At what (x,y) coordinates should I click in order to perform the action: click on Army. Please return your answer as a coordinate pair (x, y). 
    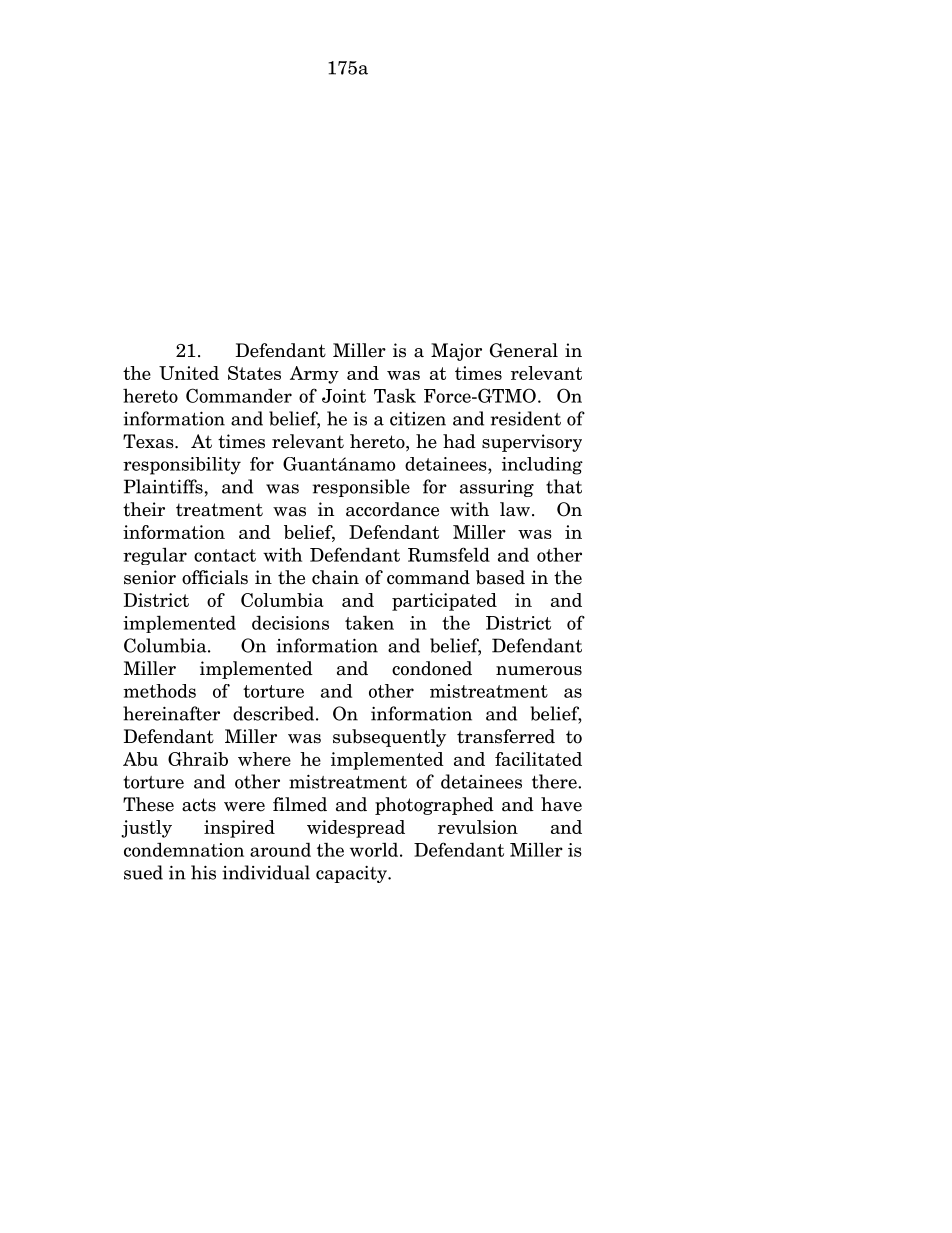
    Looking at the image, I should click on (314, 375).
